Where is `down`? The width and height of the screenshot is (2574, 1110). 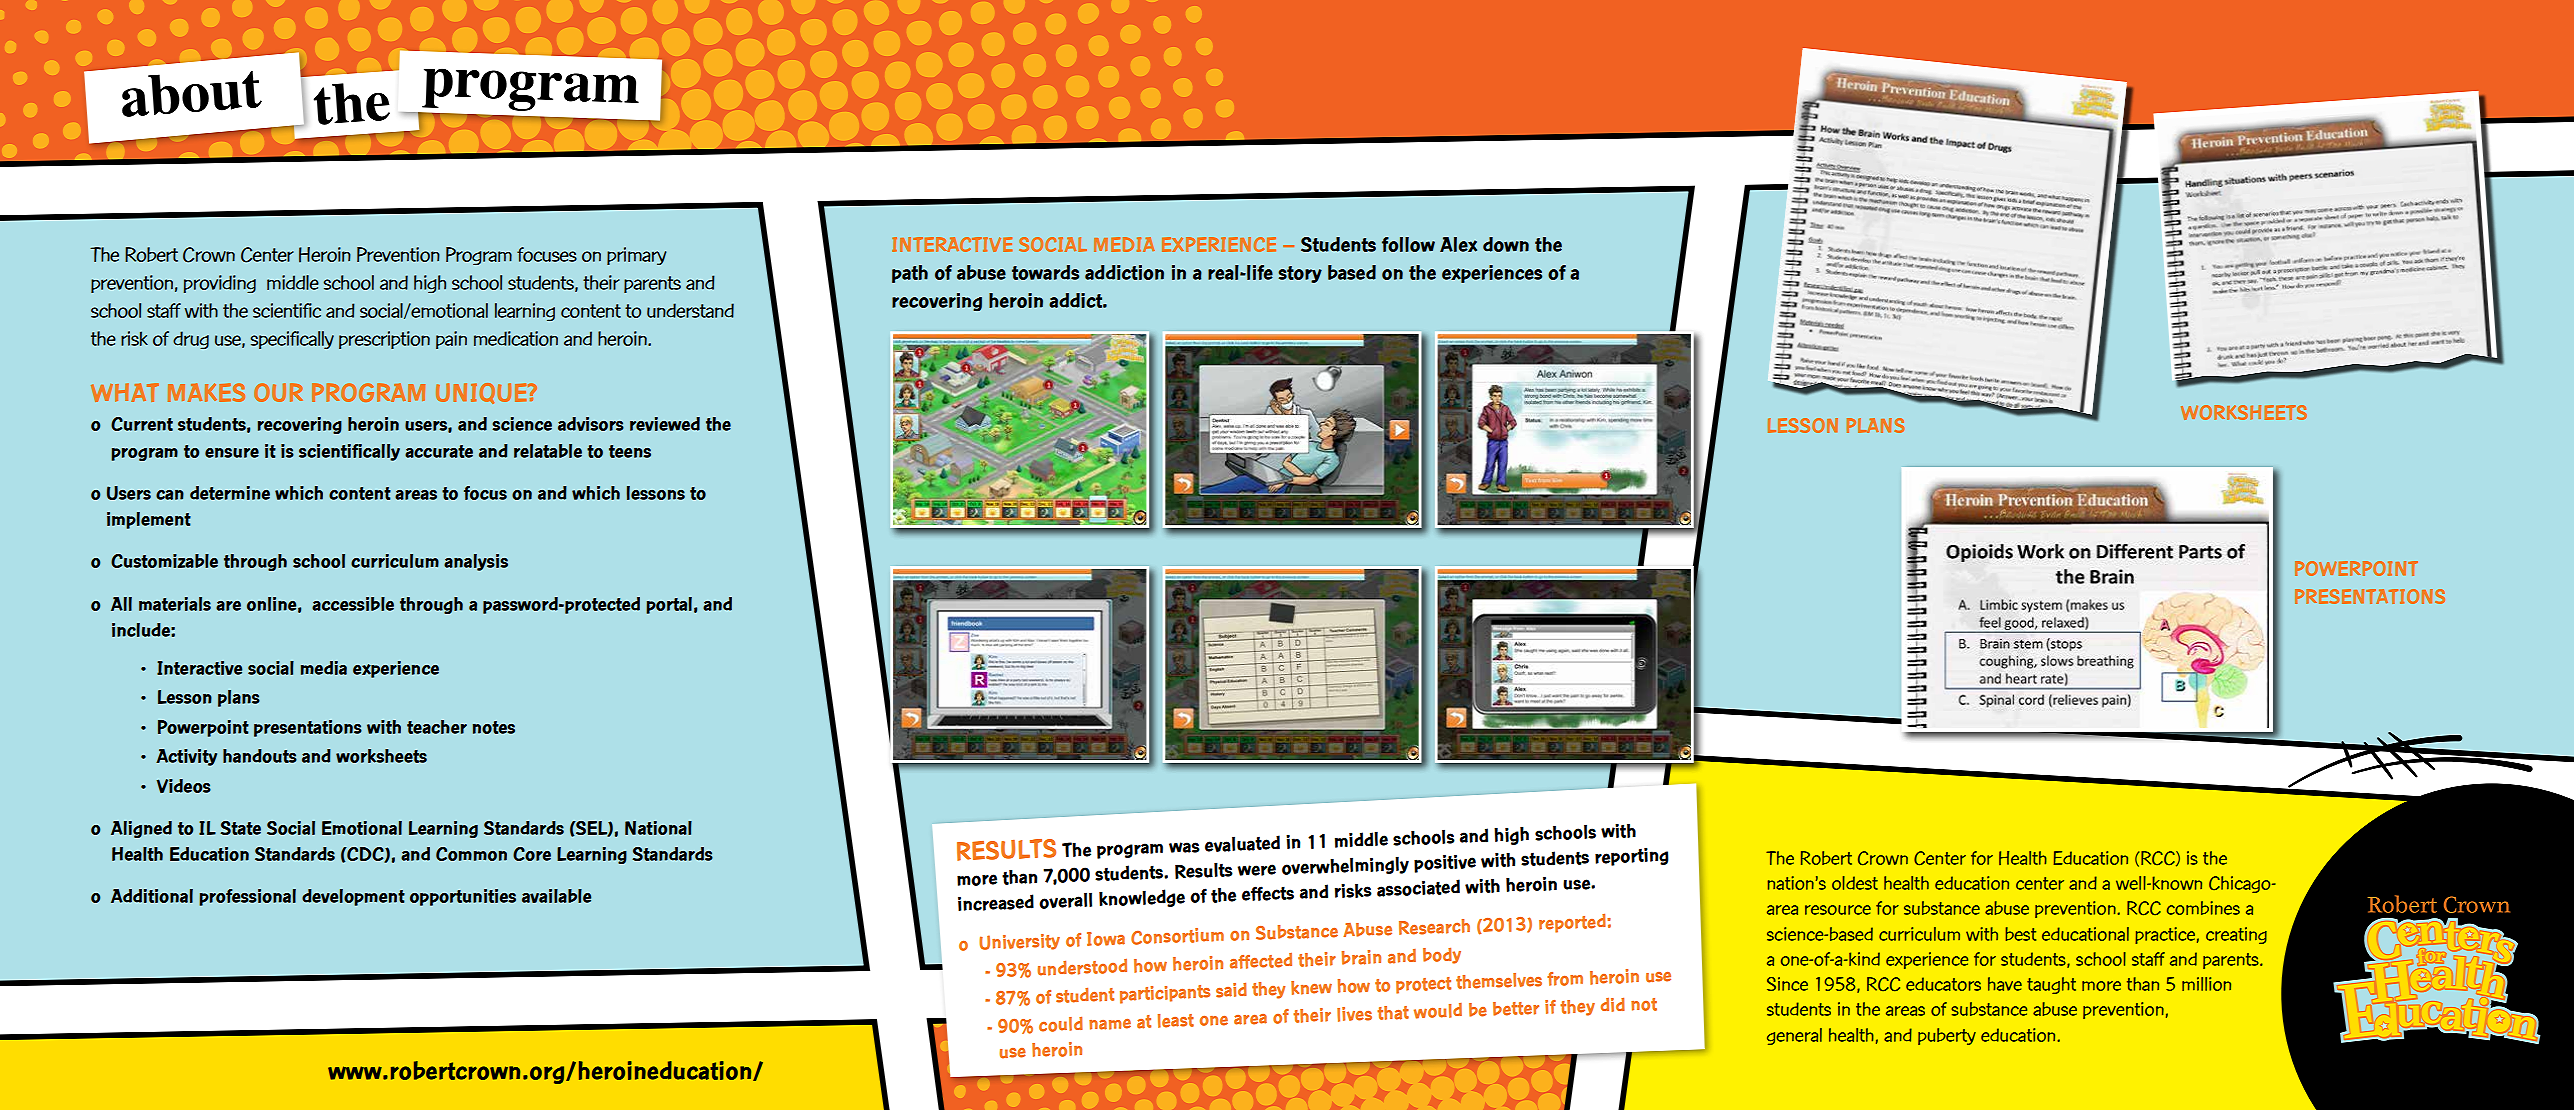 down is located at coordinates (1506, 244).
